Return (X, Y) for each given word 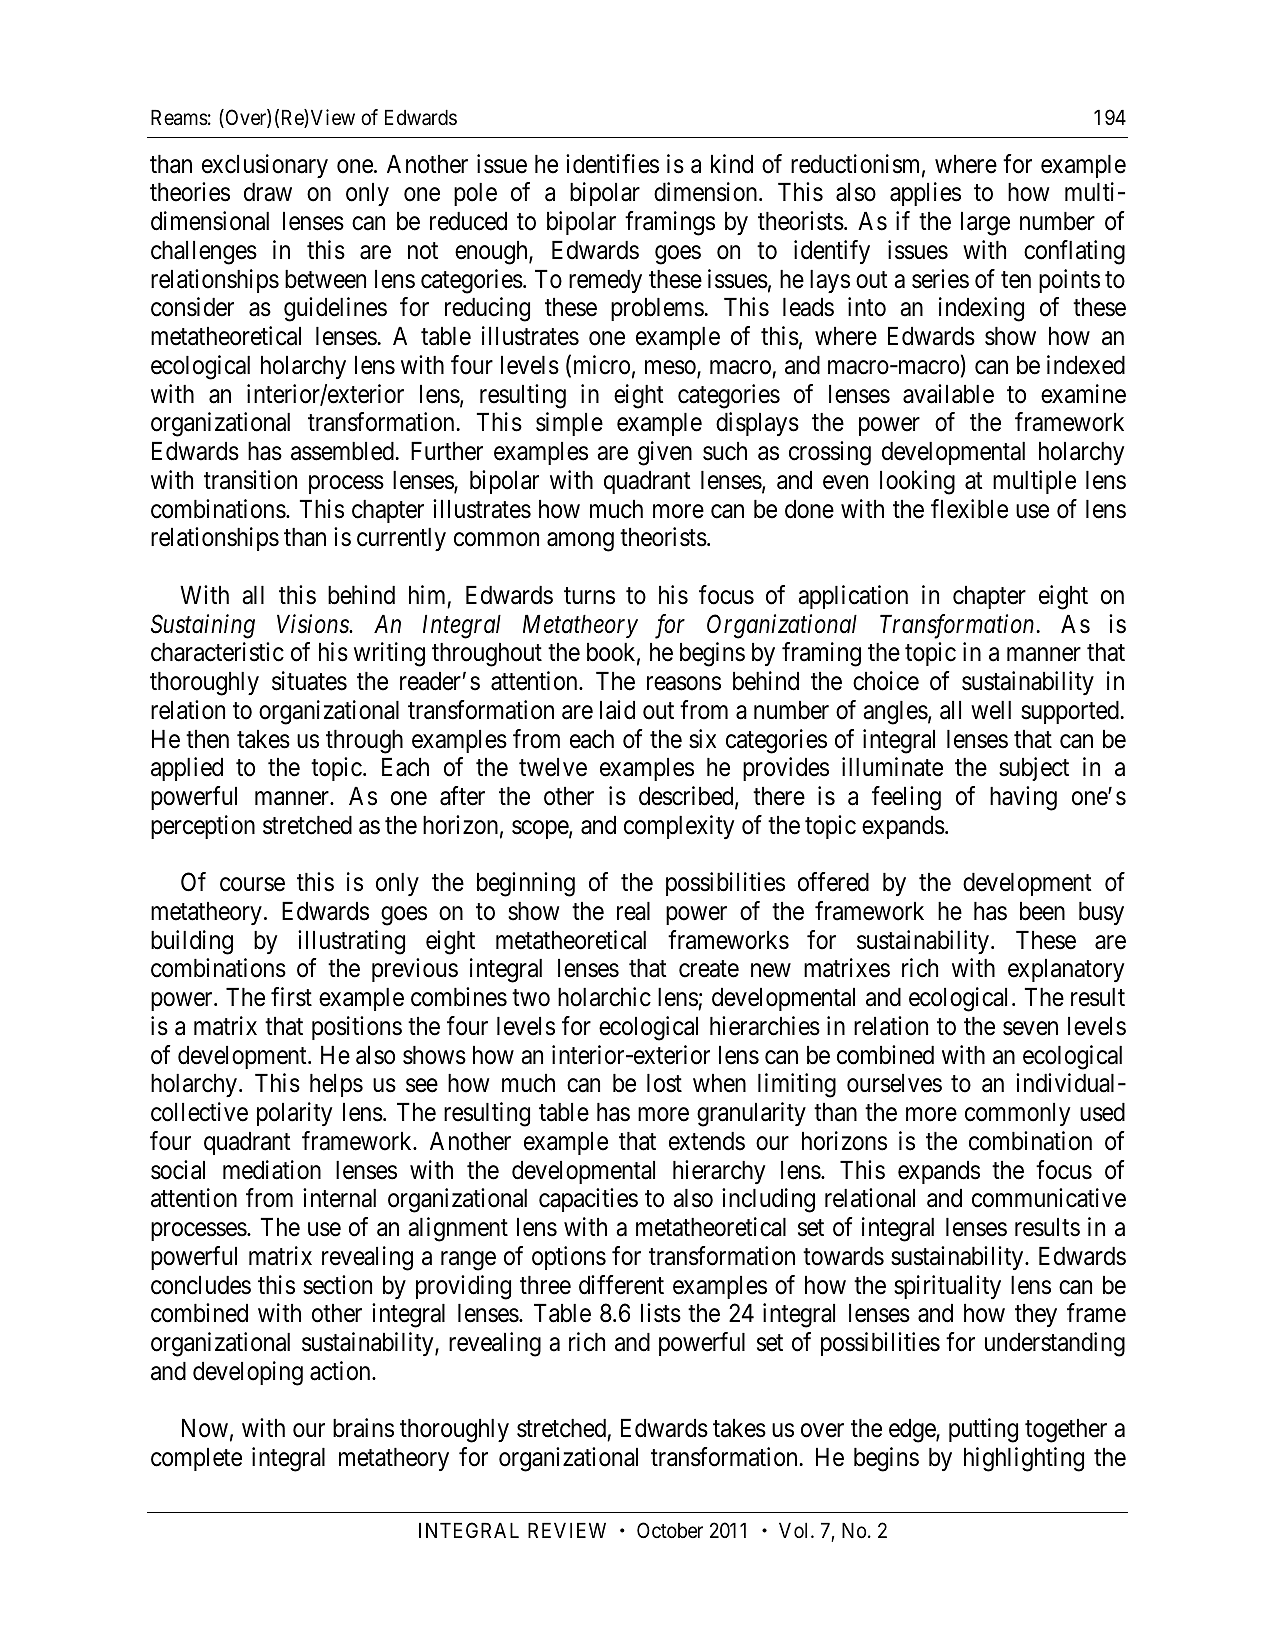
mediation (272, 1170)
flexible (969, 509)
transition (250, 480)
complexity (679, 827)
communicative (1049, 1198)
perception (203, 827)
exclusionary (265, 166)
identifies (612, 164)
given (665, 453)
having (1023, 798)
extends (707, 1141)
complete (196, 1459)
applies (925, 194)
